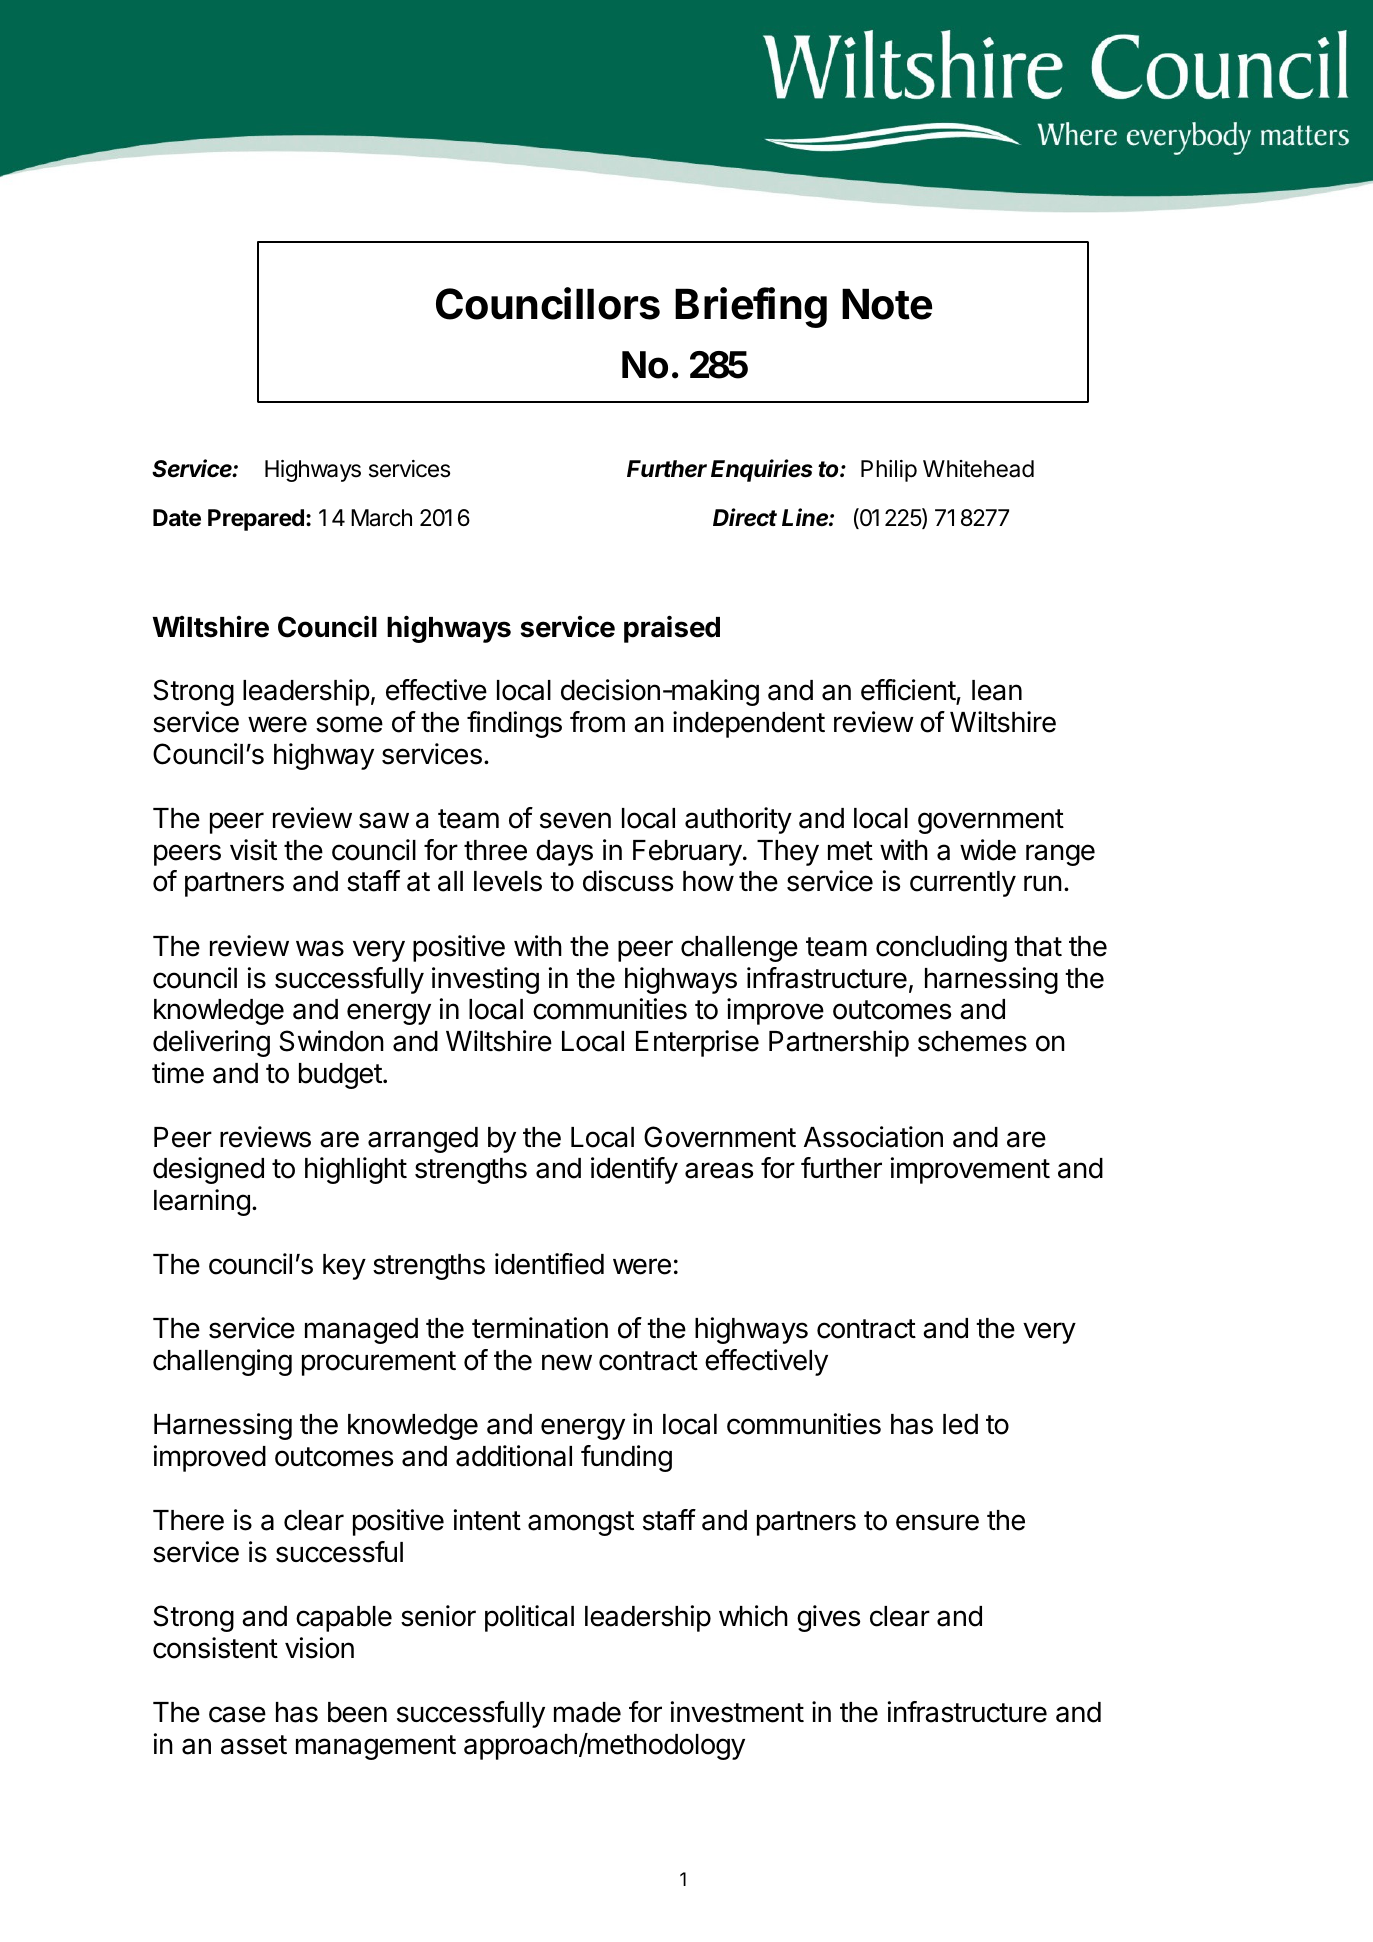  Describe the element at coordinates (628, 881) in the screenshot. I see `discuss` at that location.
